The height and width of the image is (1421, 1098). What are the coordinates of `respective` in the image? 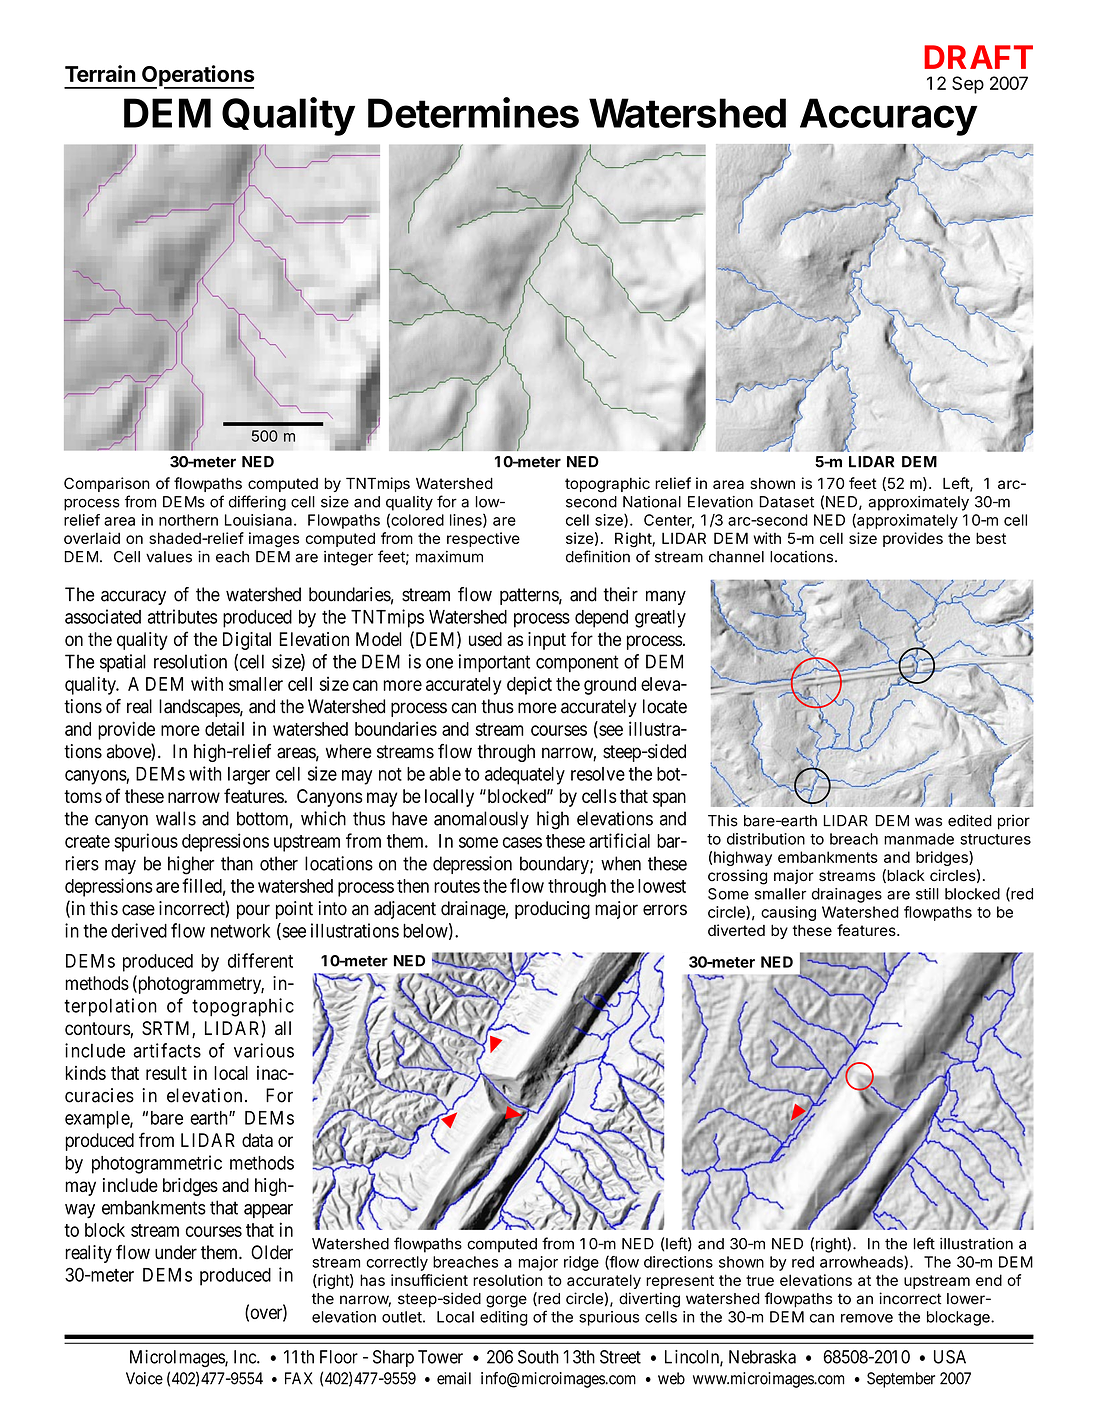 It's located at (483, 539).
